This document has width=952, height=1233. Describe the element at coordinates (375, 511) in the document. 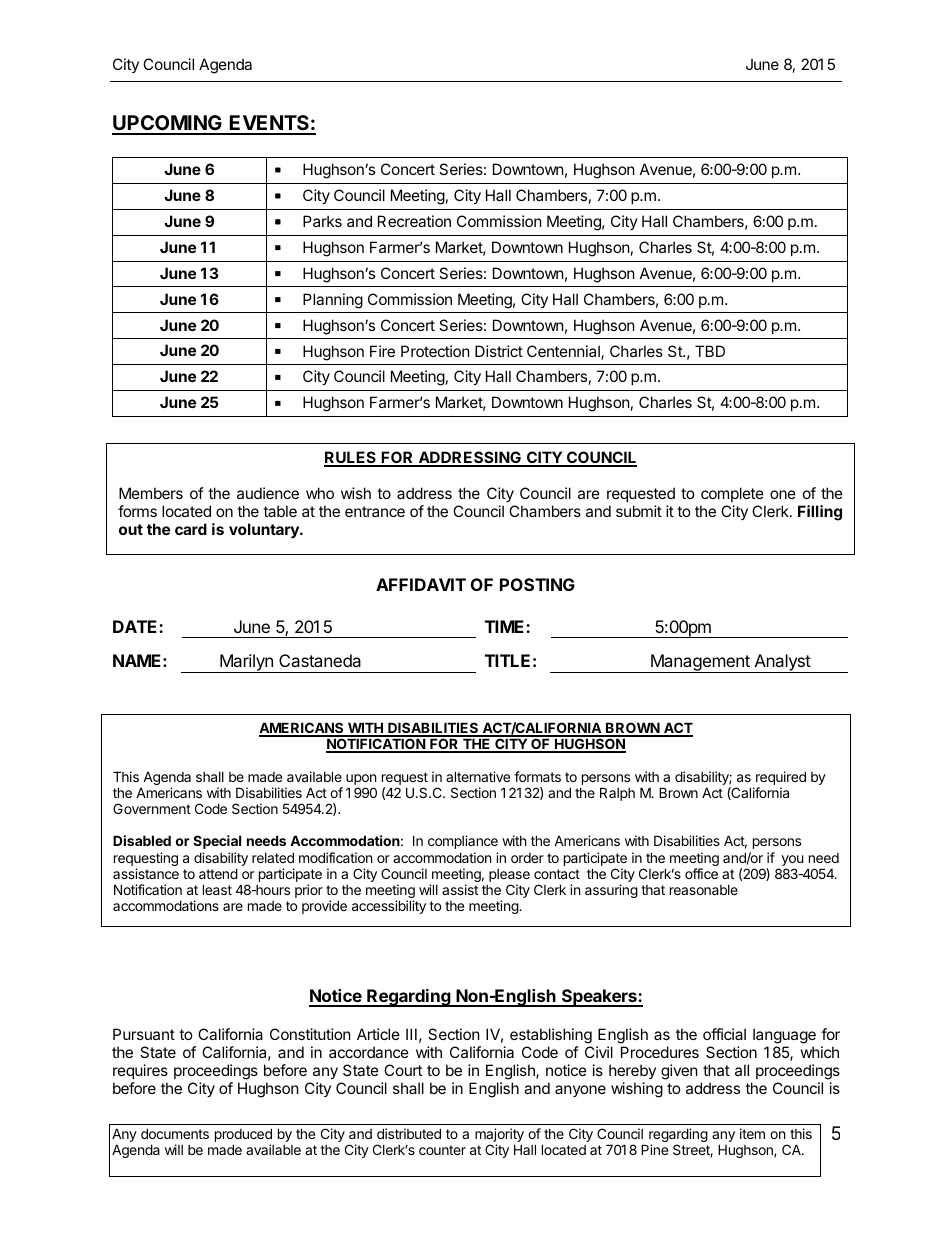

I see `entrance` at that location.
